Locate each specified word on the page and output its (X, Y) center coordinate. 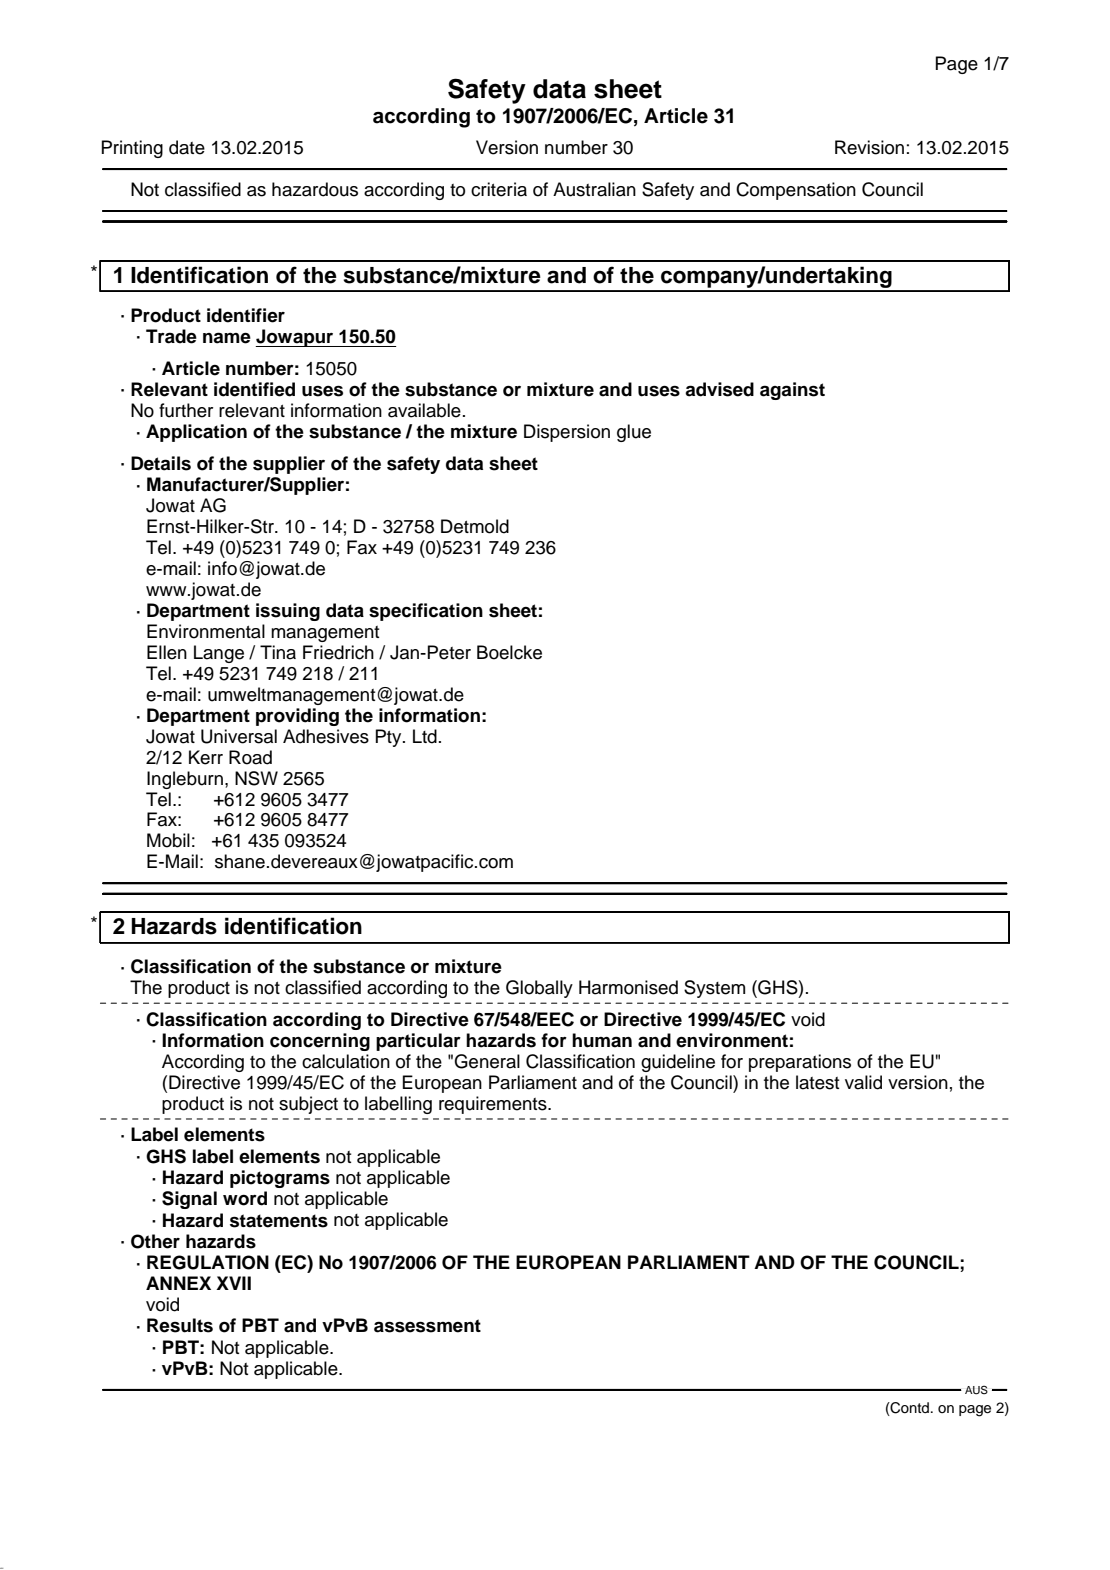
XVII (233, 1283)
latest (817, 1082)
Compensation (796, 191)
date (187, 147)
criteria (499, 189)
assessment (427, 1326)
